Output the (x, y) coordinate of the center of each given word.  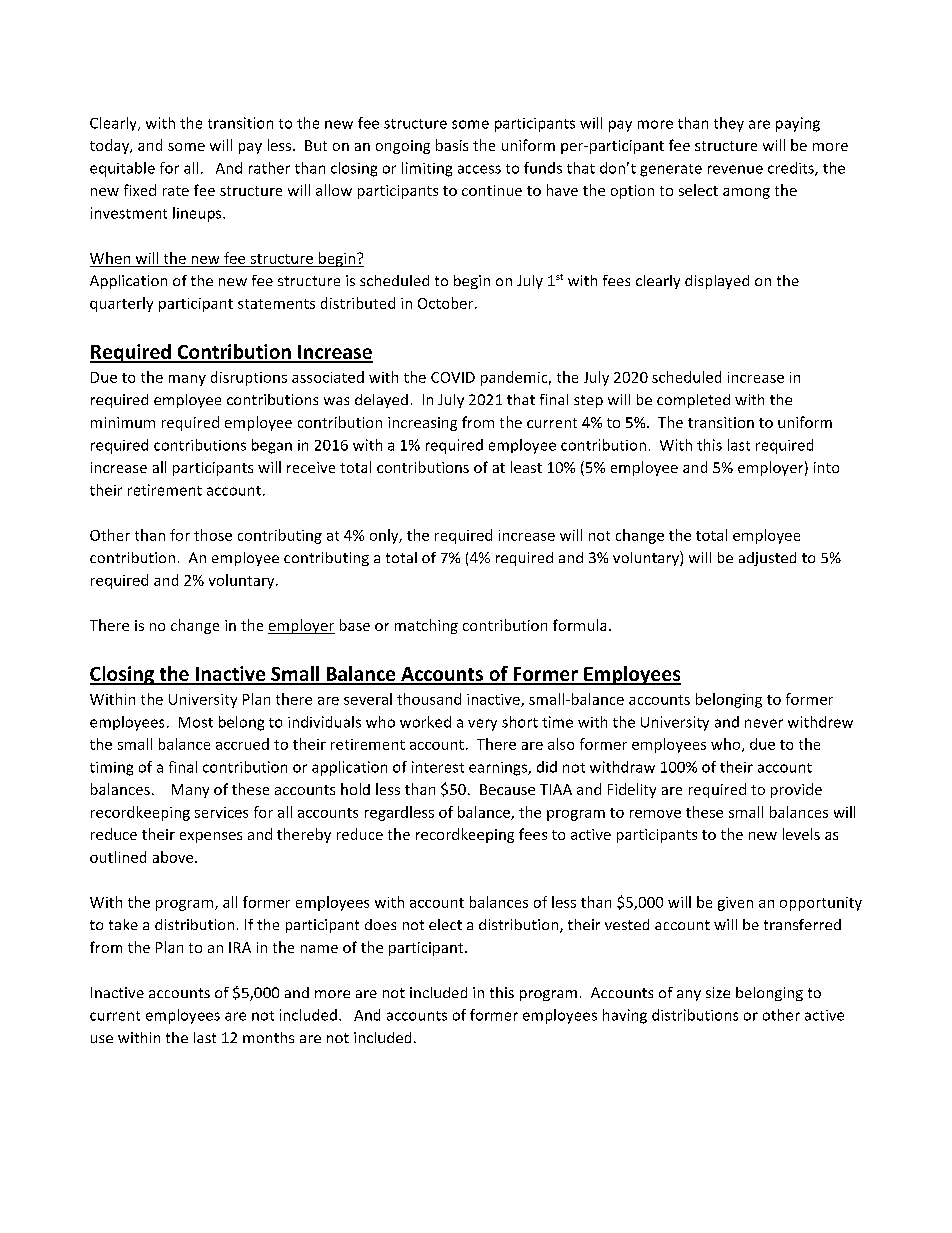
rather (269, 168)
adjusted (767, 559)
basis (452, 145)
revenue (735, 169)
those (213, 535)
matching (426, 626)
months (268, 1037)
